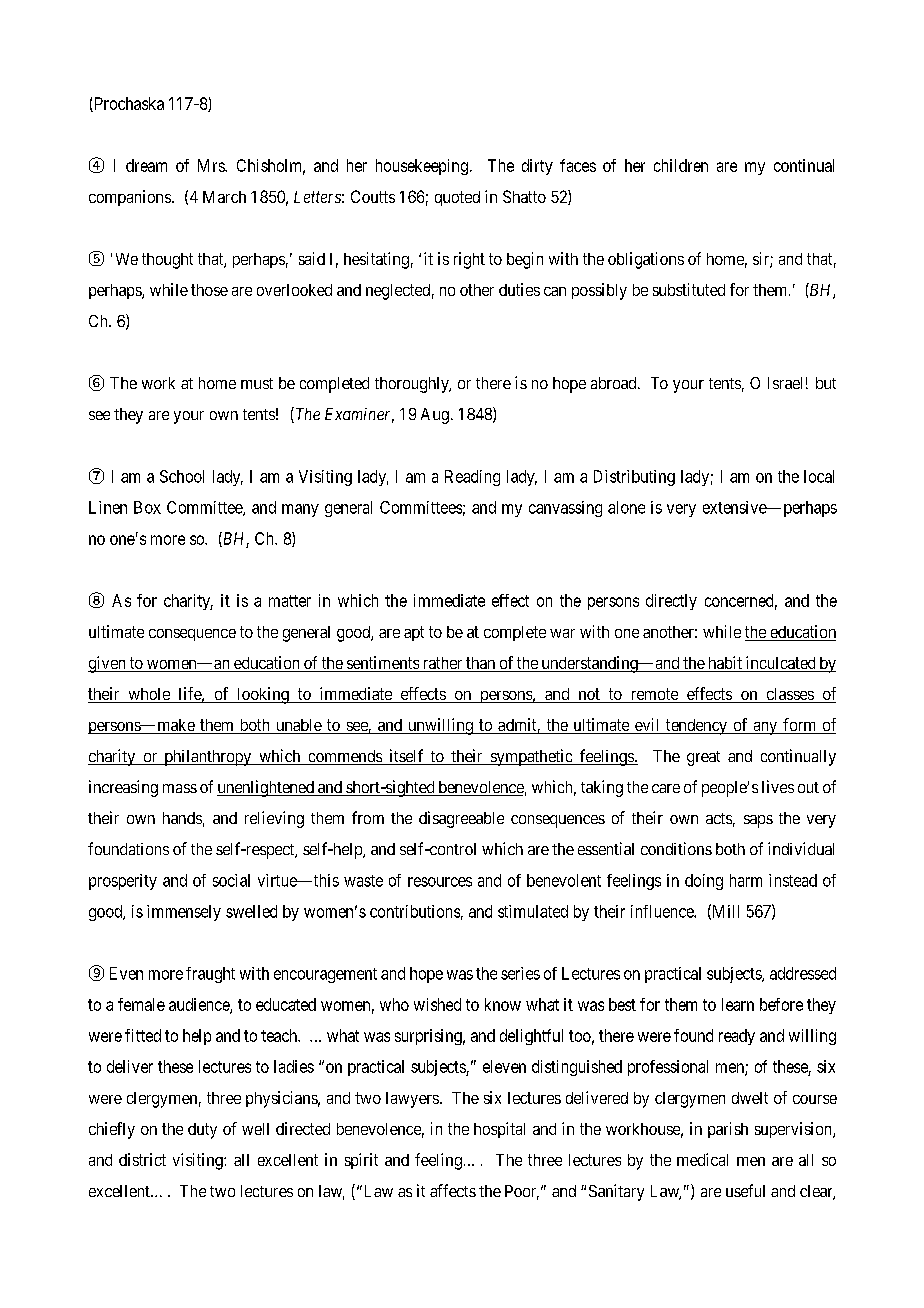 This image has width=924, height=1308. I want to click on dream, so click(146, 165).
